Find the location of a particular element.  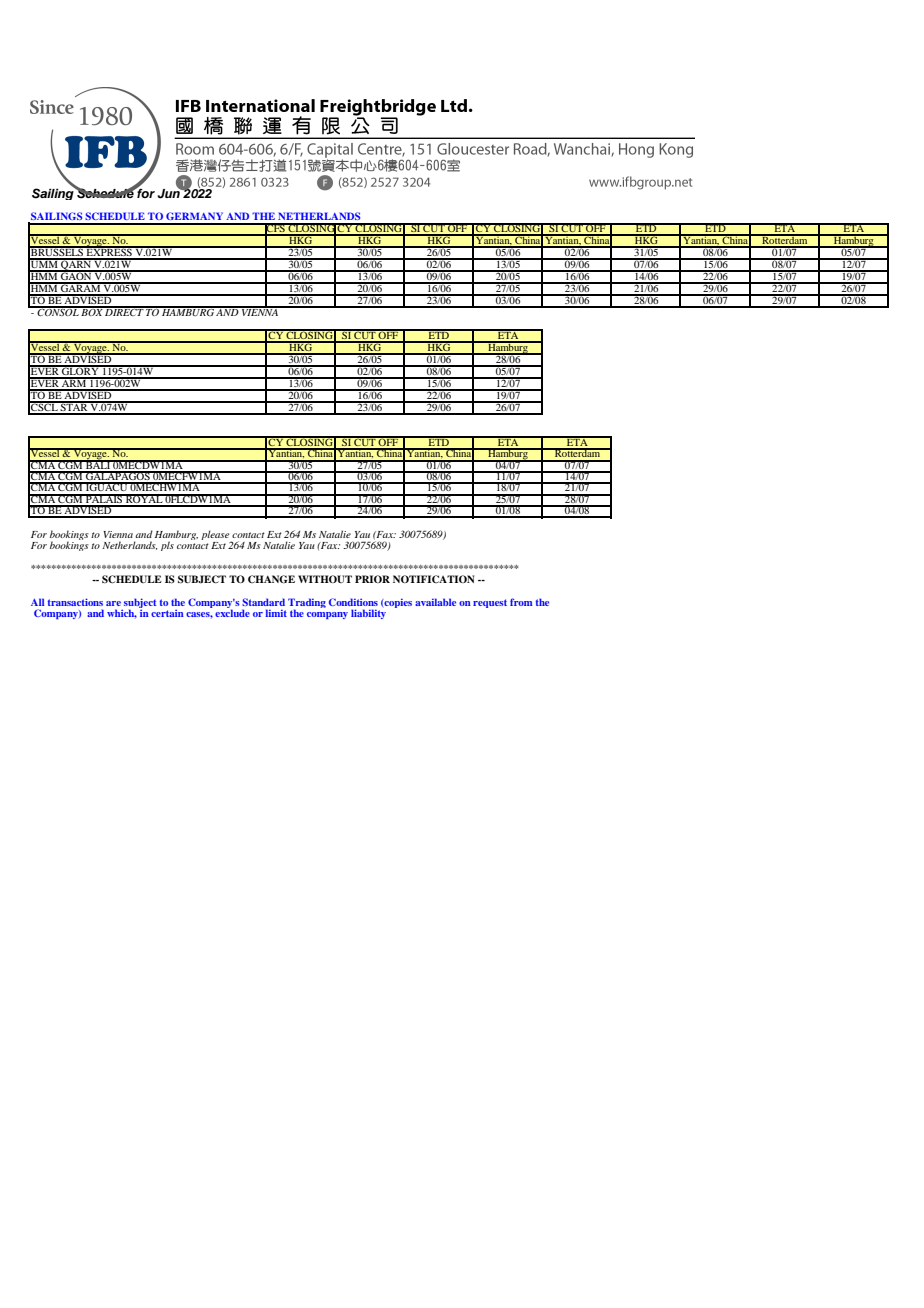

please is located at coordinates (216, 536).
